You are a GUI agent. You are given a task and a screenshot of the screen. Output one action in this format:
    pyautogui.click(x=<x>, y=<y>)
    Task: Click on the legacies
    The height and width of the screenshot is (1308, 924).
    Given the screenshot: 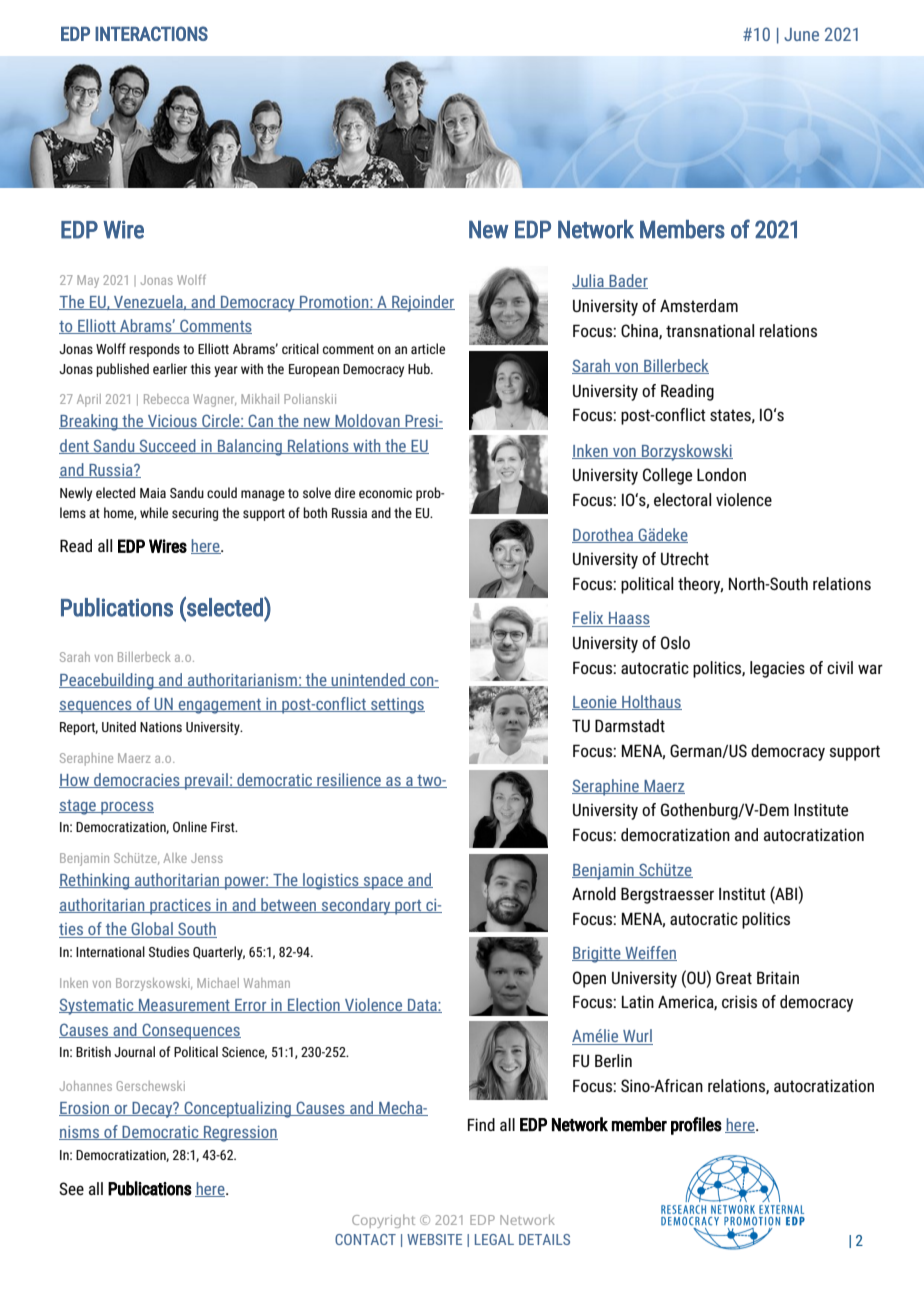 What is the action you would take?
    pyautogui.click(x=777, y=669)
